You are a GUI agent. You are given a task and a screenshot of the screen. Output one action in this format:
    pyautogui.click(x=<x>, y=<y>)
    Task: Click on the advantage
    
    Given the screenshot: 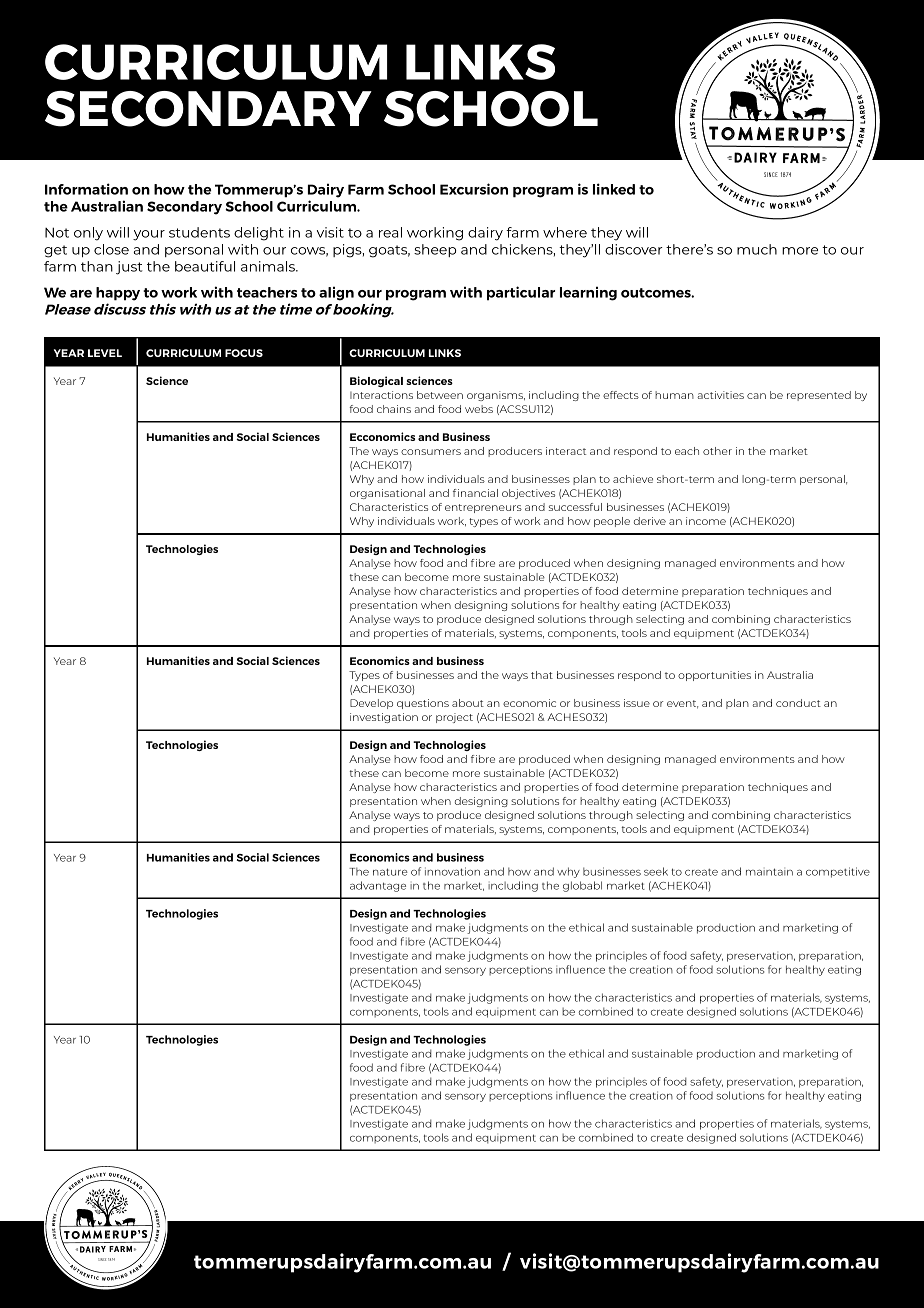 What is the action you would take?
    pyautogui.click(x=378, y=886)
